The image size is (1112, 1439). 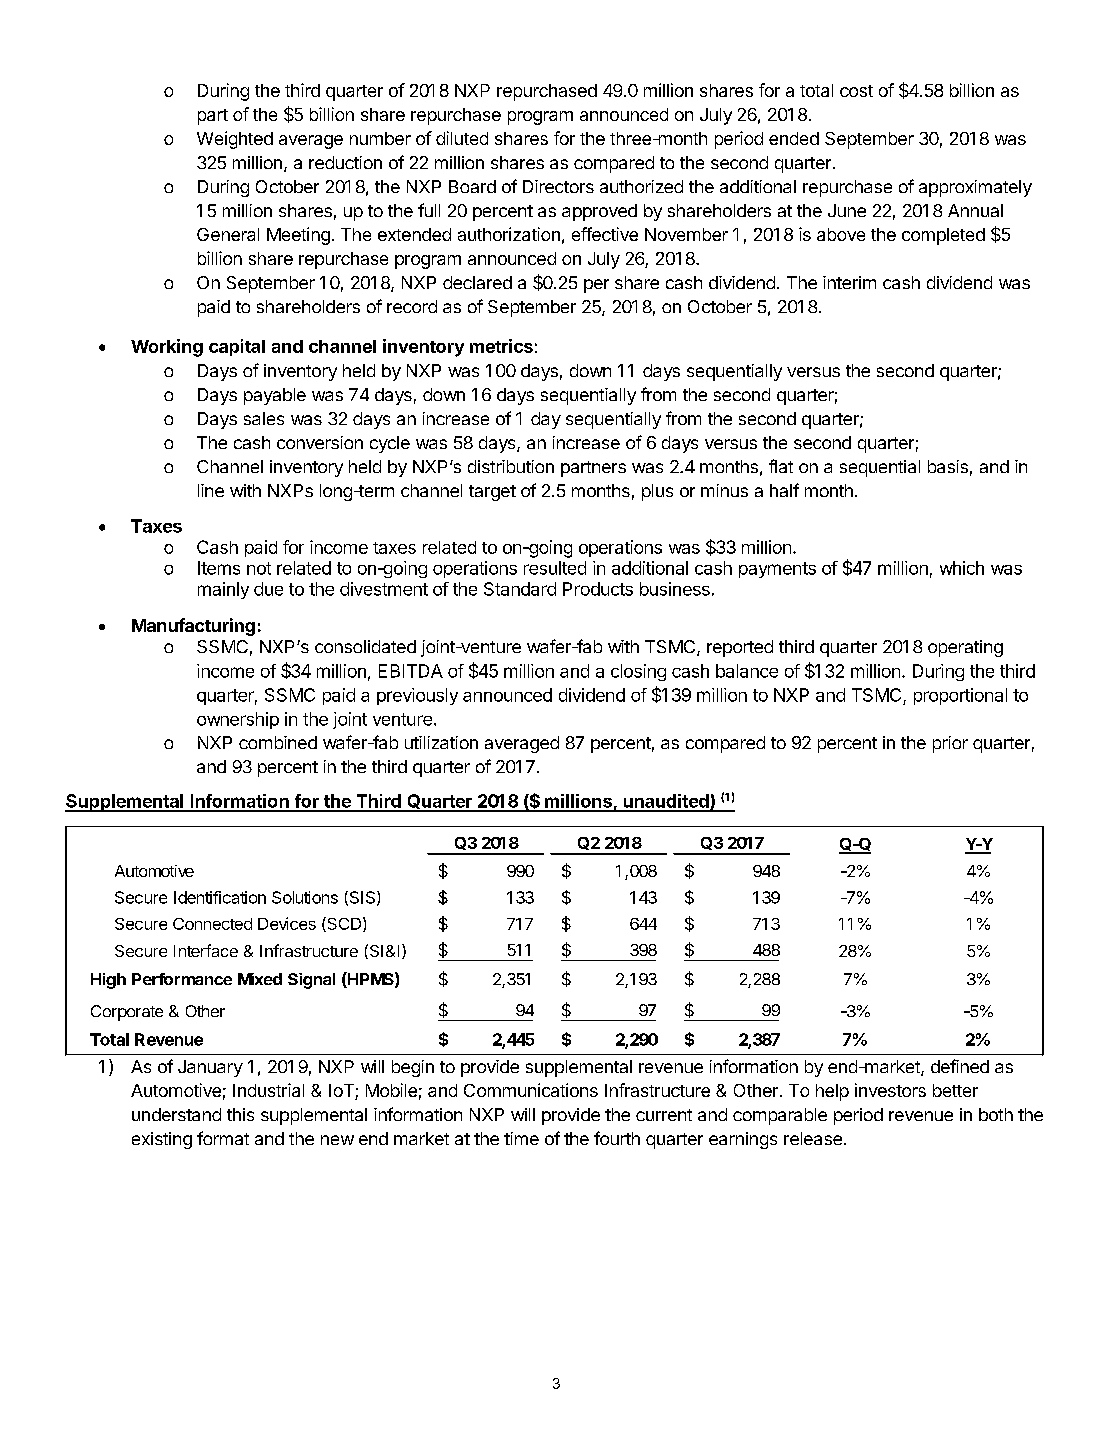 What do you see at coordinates (856, 91) in the screenshot?
I see `cost` at bounding box center [856, 91].
